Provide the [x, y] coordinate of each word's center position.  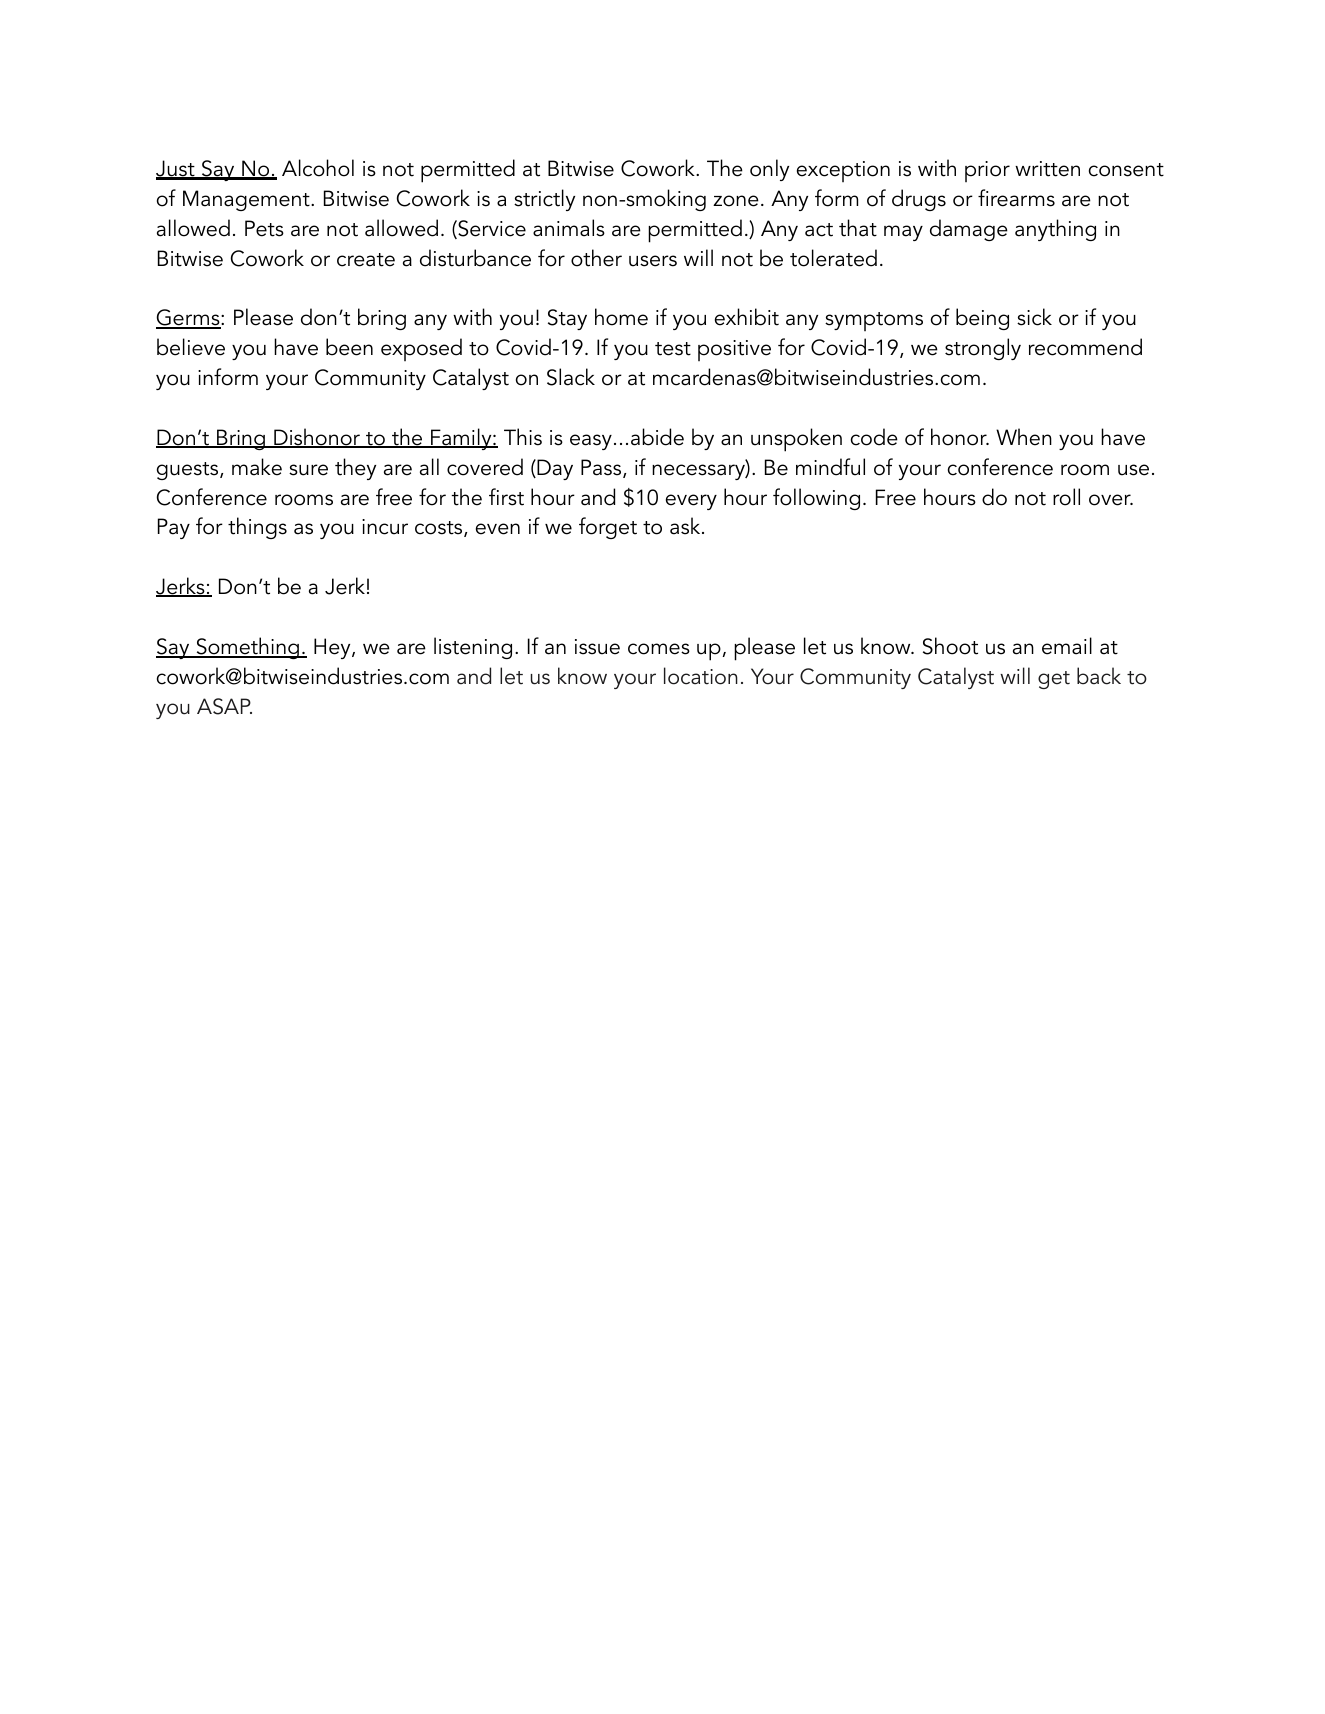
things [257, 528]
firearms [1016, 198]
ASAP [224, 706]
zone [736, 201]
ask [686, 526]
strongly [983, 349]
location [701, 676]
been [349, 347]
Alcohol [318, 168]
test [673, 349]
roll [1066, 497]
